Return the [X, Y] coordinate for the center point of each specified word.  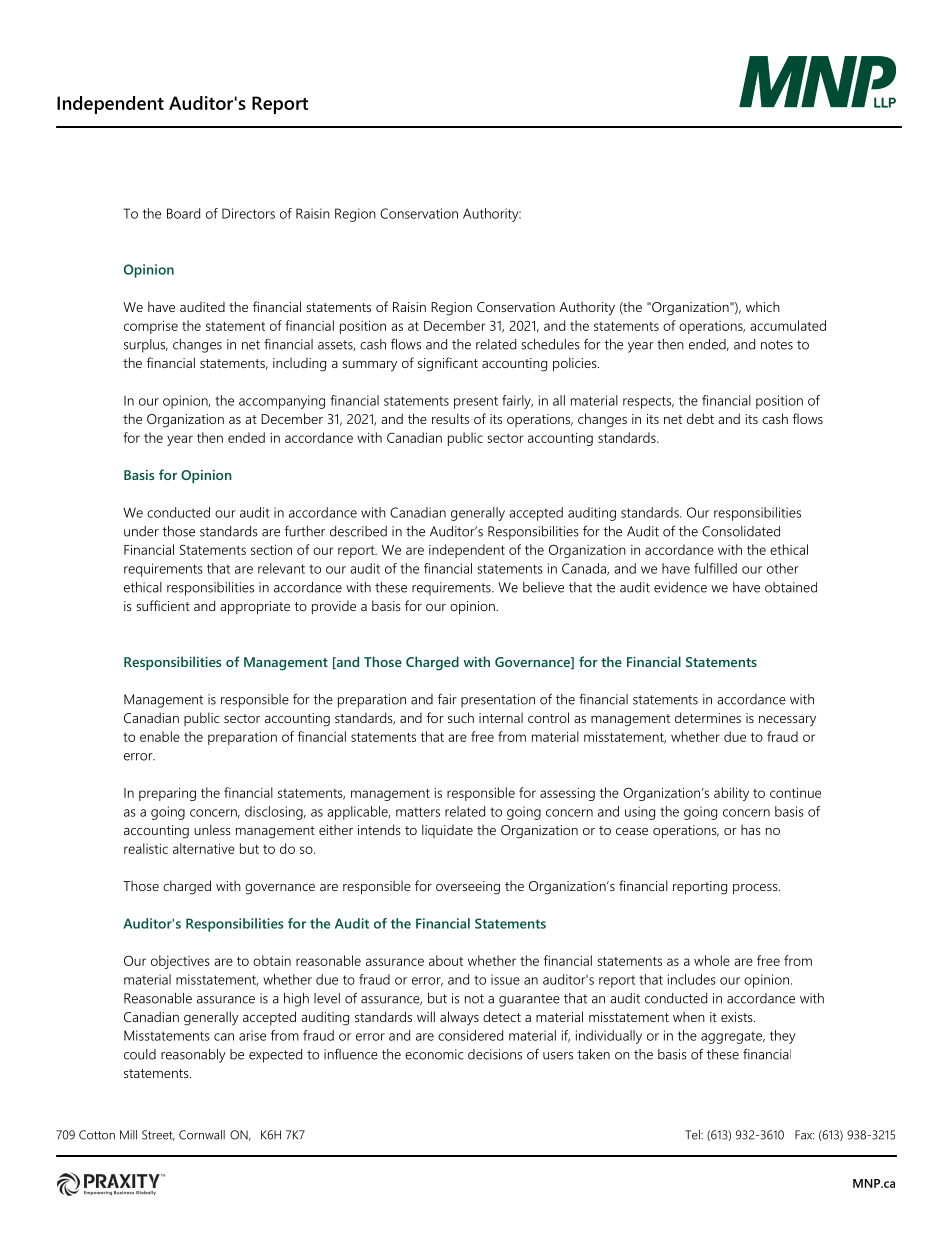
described [358, 531]
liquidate [447, 831]
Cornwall [202, 1135]
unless [212, 829]
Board [183, 213]
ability [731, 794]
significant [448, 364]
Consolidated [741, 531]
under [141, 531]
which [763, 306]
